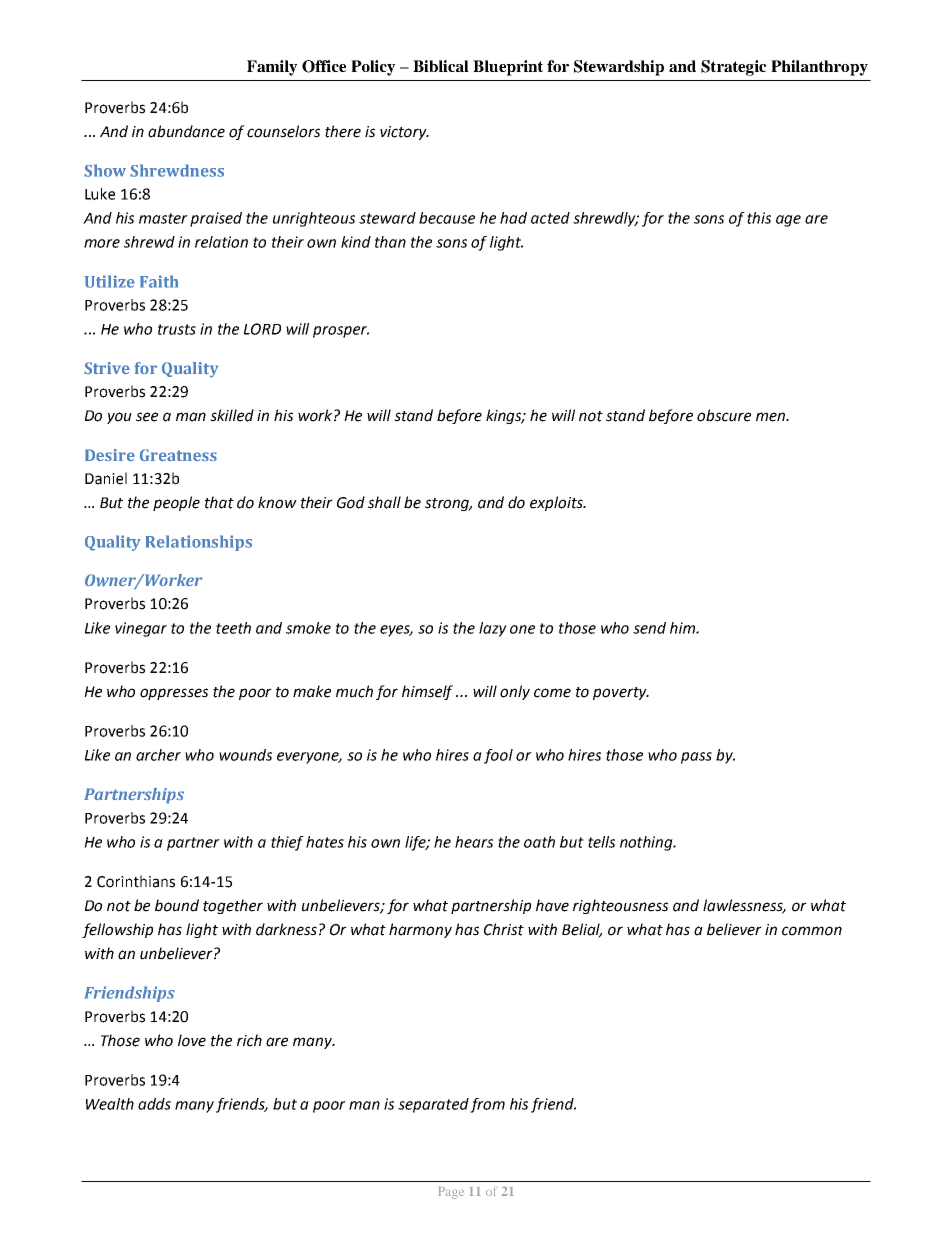 This screenshot has height=1233, width=952. Describe the element at coordinates (441, 66) in the screenshot. I see `Biblical` at that location.
